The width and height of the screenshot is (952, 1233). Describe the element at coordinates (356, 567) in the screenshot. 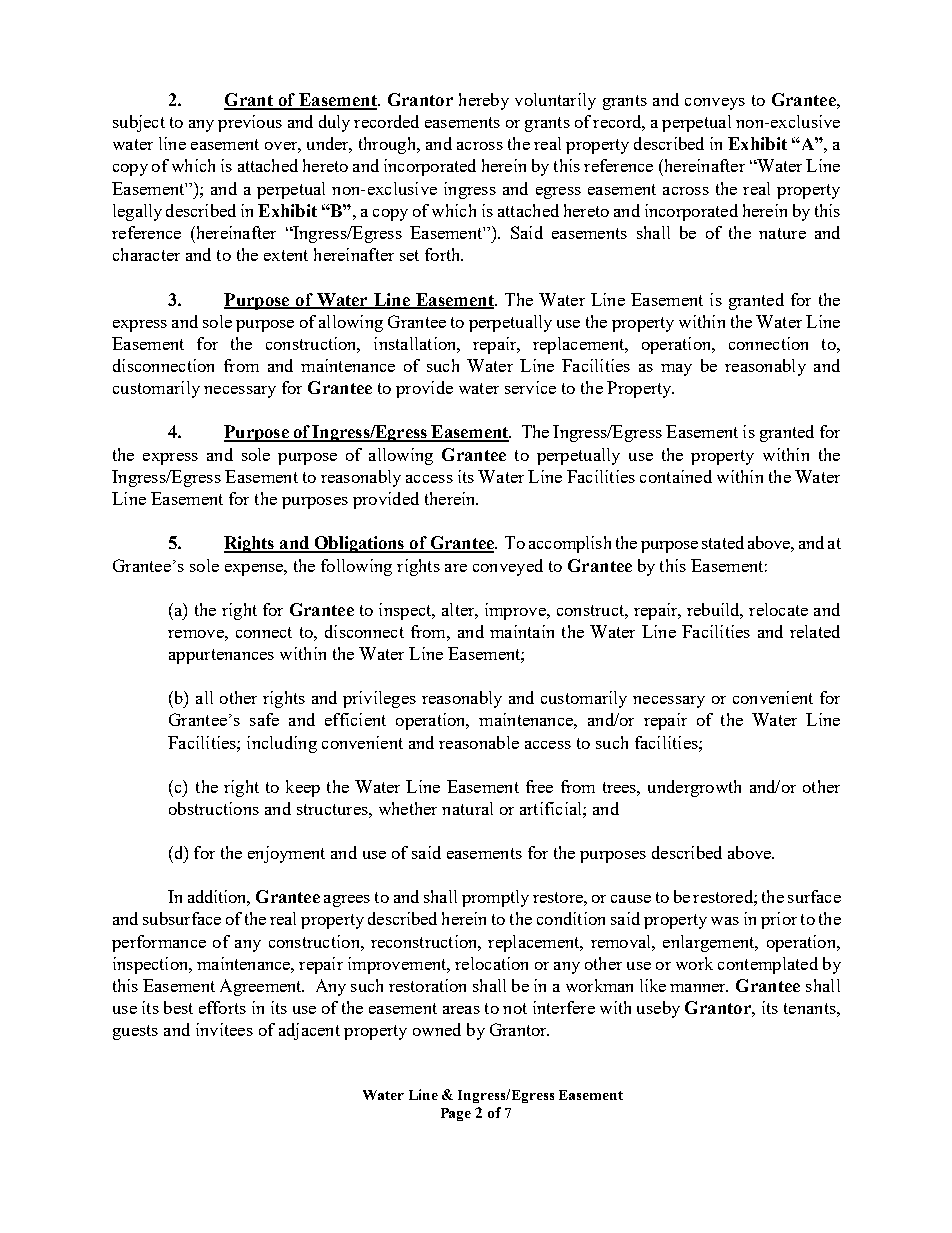

I see `following` at that location.
